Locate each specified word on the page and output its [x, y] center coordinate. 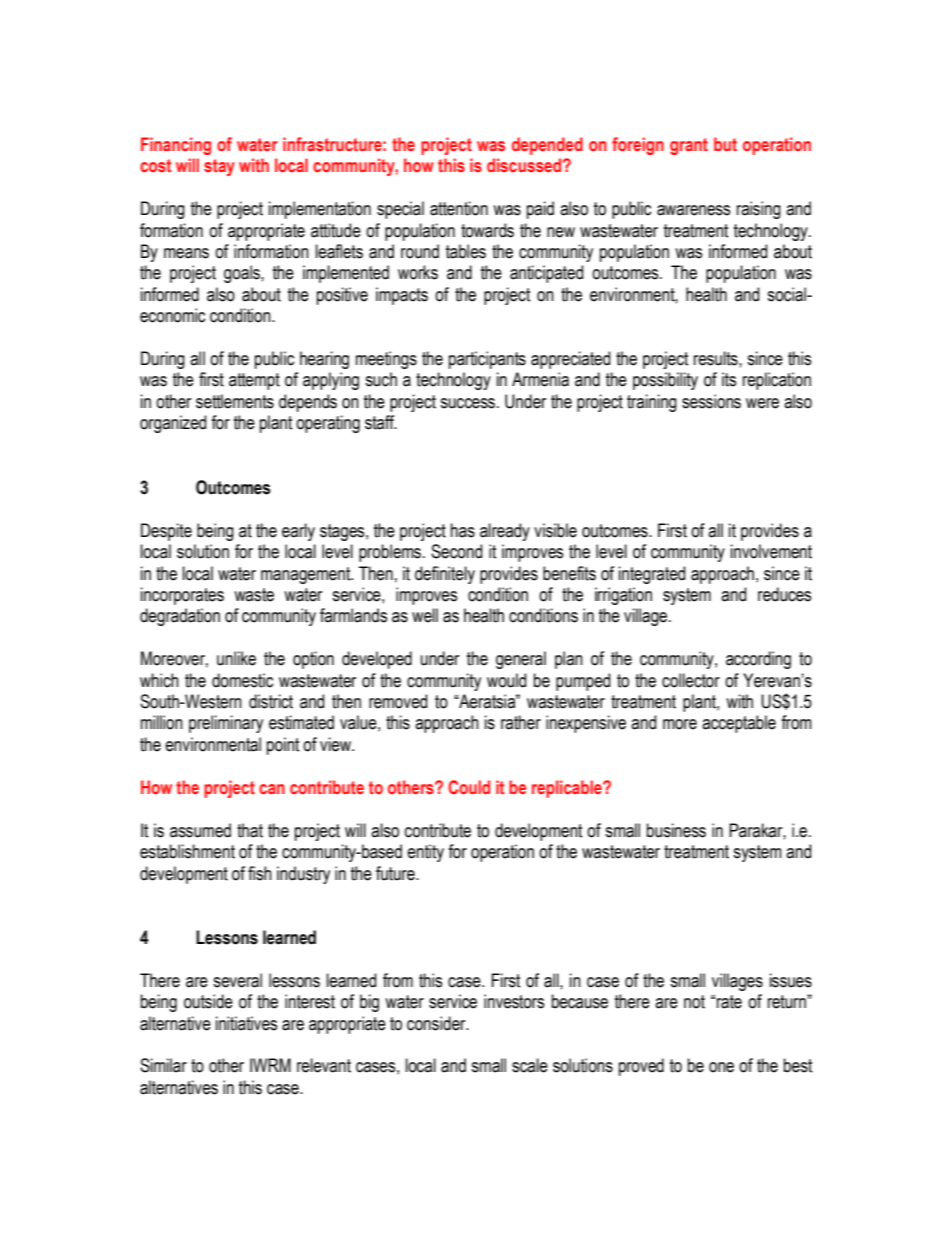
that [250, 830]
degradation [180, 617]
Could [469, 787]
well [425, 615]
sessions [711, 401]
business [676, 830]
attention [459, 208]
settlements [235, 401]
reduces [784, 594]
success [467, 403]
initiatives [246, 1023]
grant [689, 146]
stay [219, 167]
